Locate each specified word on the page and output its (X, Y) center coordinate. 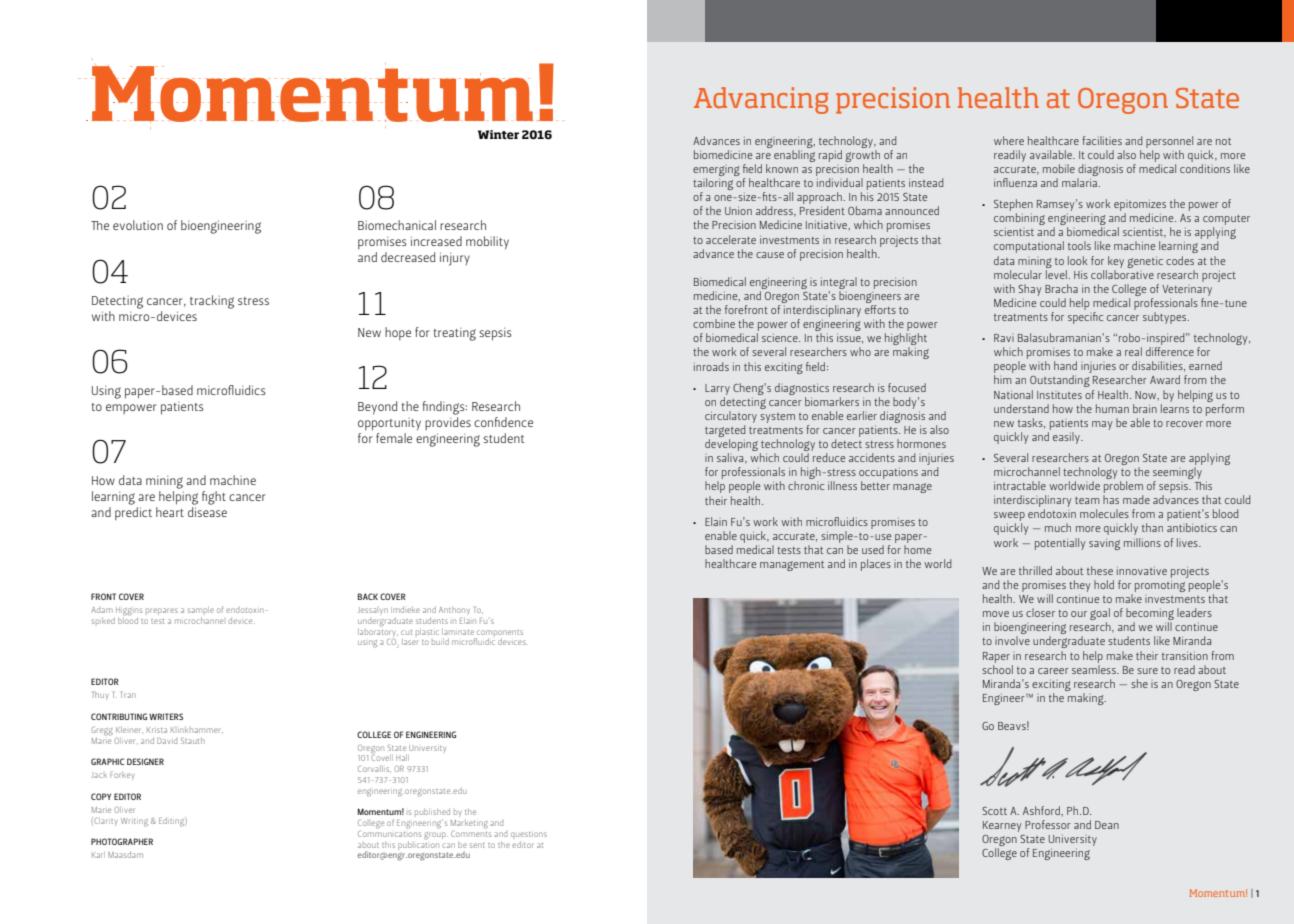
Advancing (761, 100)
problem (1123, 488)
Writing (134, 822)
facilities (1102, 140)
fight (214, 498)
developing (731, 446)
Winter (498, 134)
